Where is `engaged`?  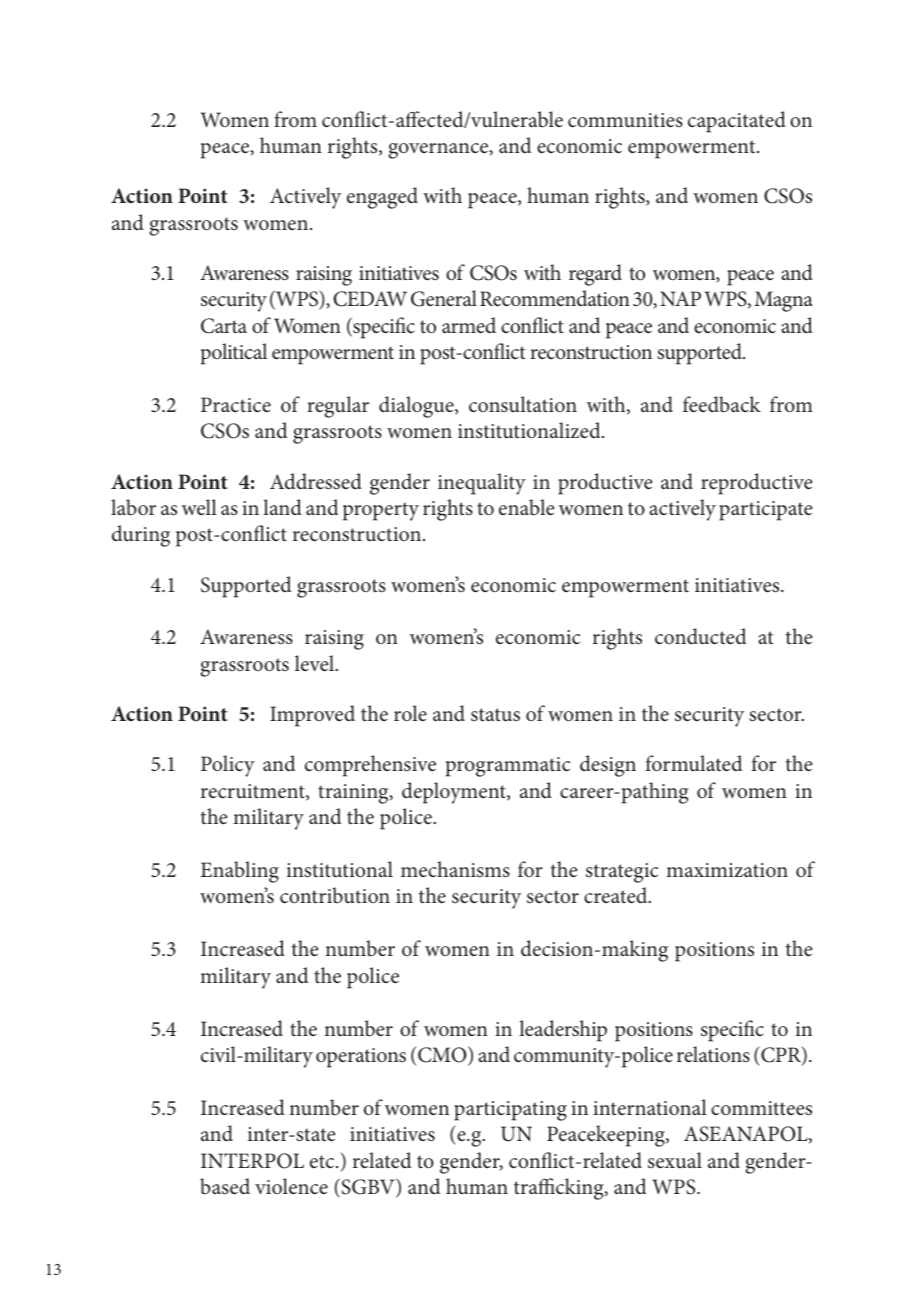
engaged is located at coordinates (382, 198).
